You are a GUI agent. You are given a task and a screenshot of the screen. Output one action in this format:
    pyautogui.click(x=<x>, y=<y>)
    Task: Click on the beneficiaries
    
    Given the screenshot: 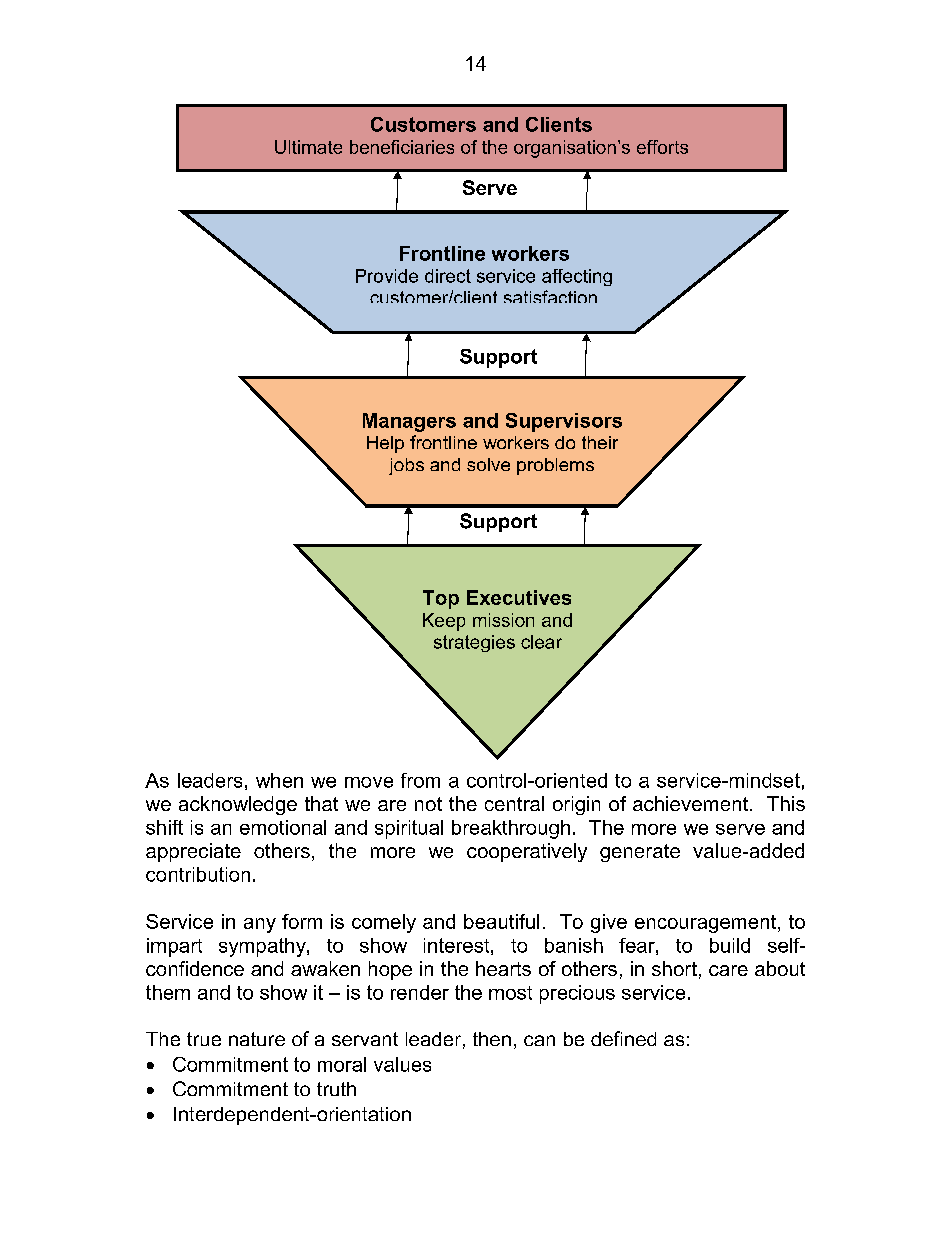 What is the action you would take?
    pyautogui.click(x=402, y=147)
